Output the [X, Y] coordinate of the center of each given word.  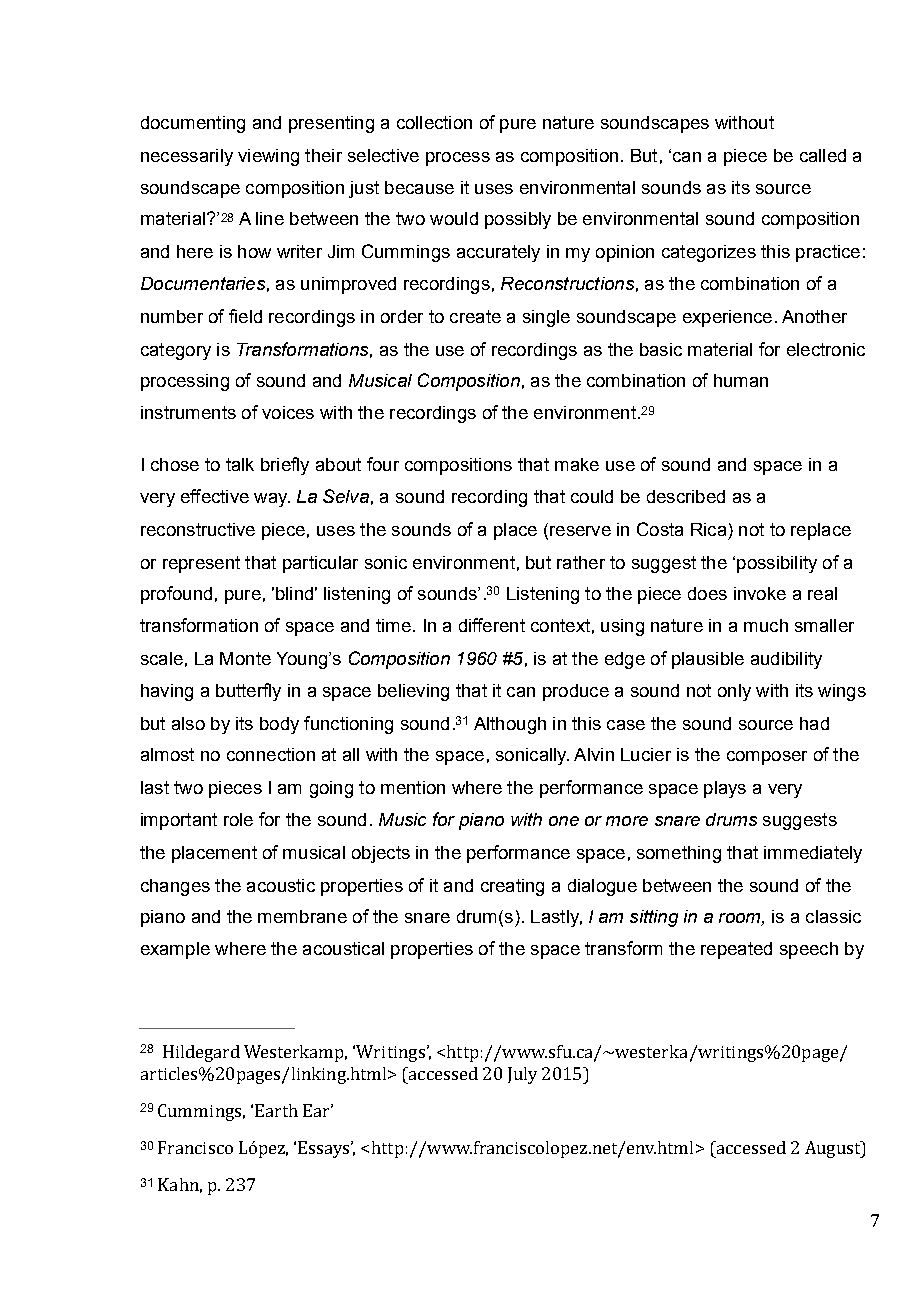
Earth [276, 1110]
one [564, 821]
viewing [268, 157]
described [686, 496]
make [577, 464]
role [238, 819]
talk [240, 464]
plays [725, 789]
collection [434, 122]
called [823, 155]
